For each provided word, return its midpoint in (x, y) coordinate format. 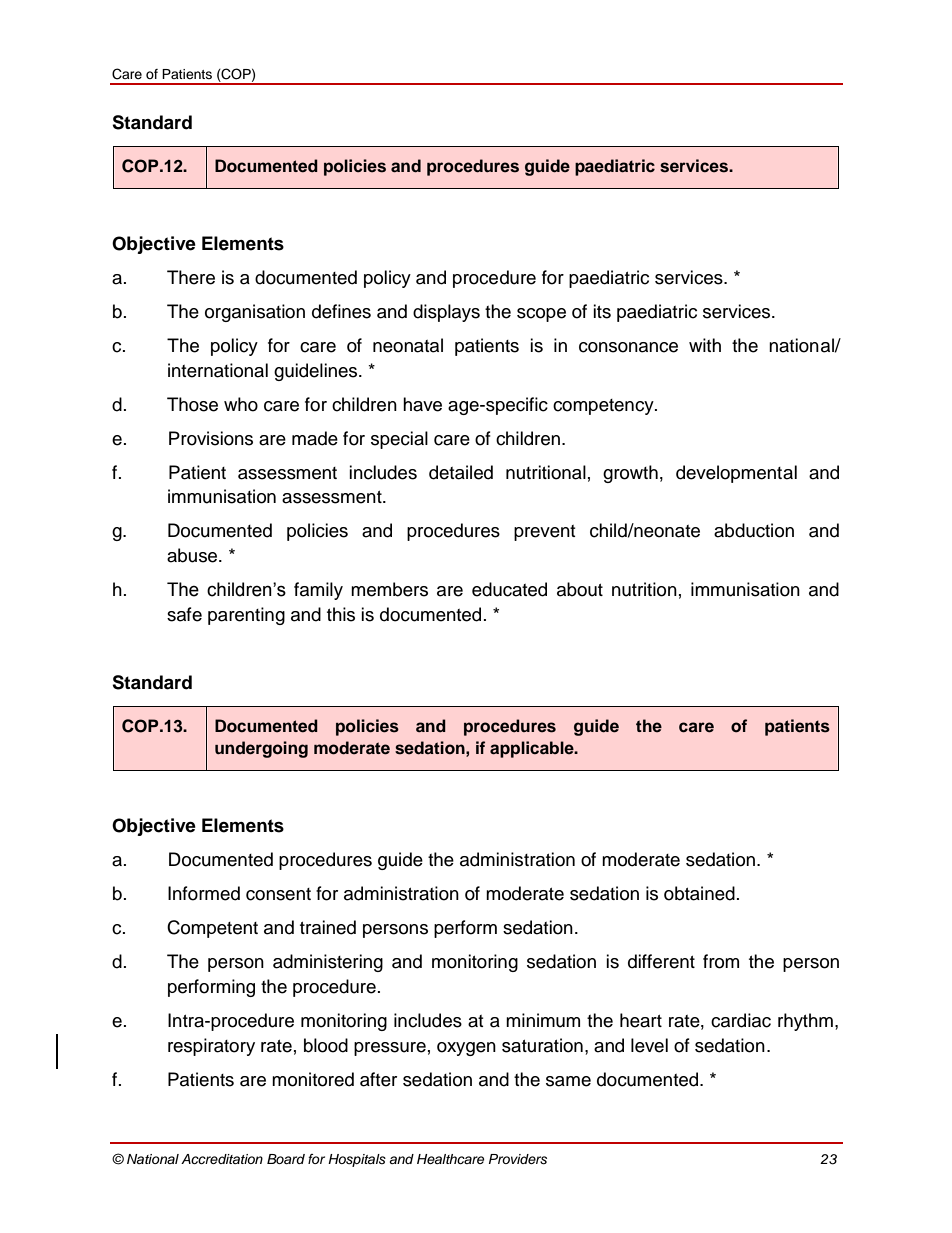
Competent (212, 929)
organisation (255, 313)
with (705, 345)
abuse (193, 555)
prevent (544, 533)
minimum (543, 1020)
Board (286, 1159)
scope (541, 315)
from (721, 961)
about (580, 589)
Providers (518, 1159)
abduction (754, 530)
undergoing (261, 749)
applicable (533, 749)
